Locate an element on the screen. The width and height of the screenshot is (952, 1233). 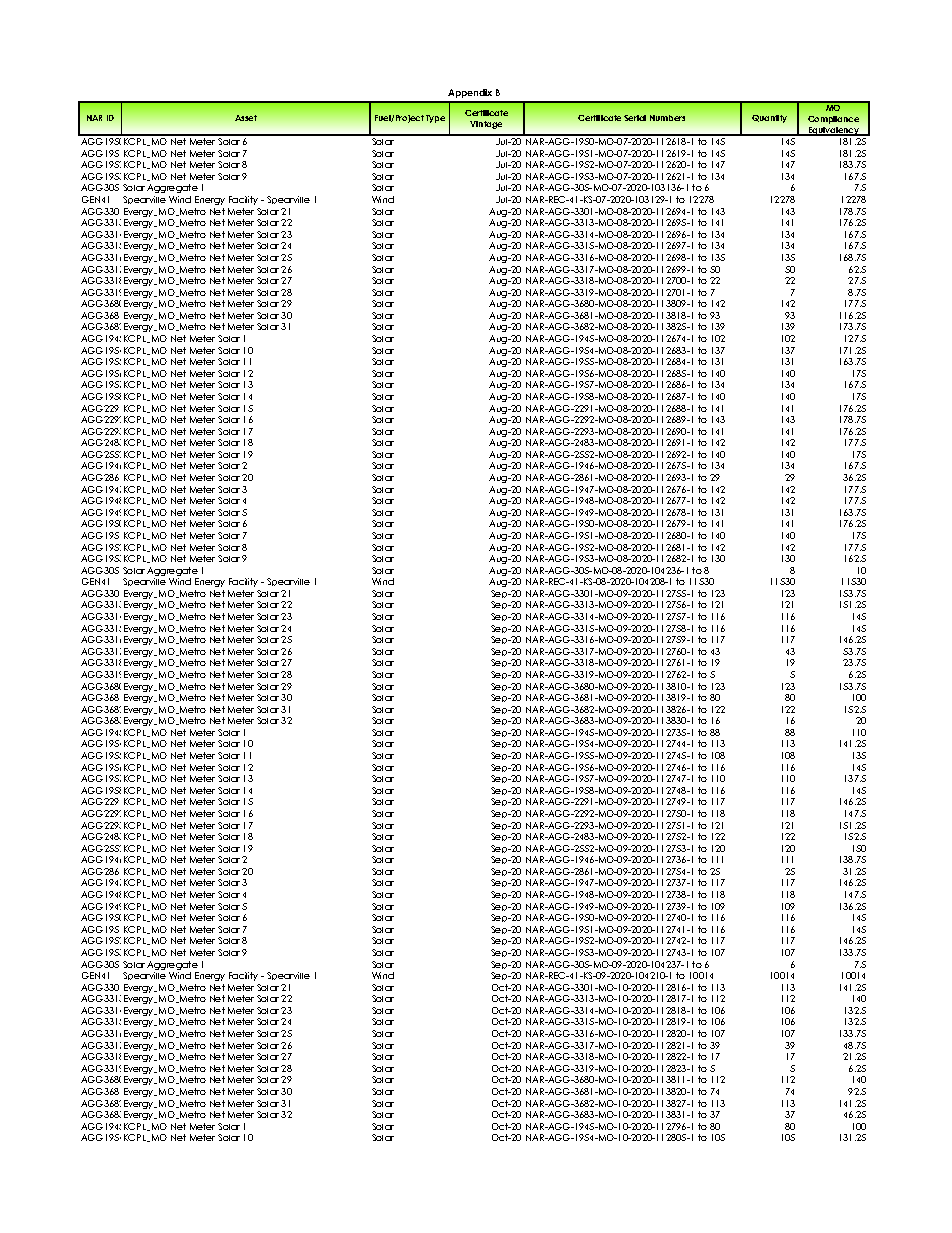
Serial is located at coordinates (635, 118).
